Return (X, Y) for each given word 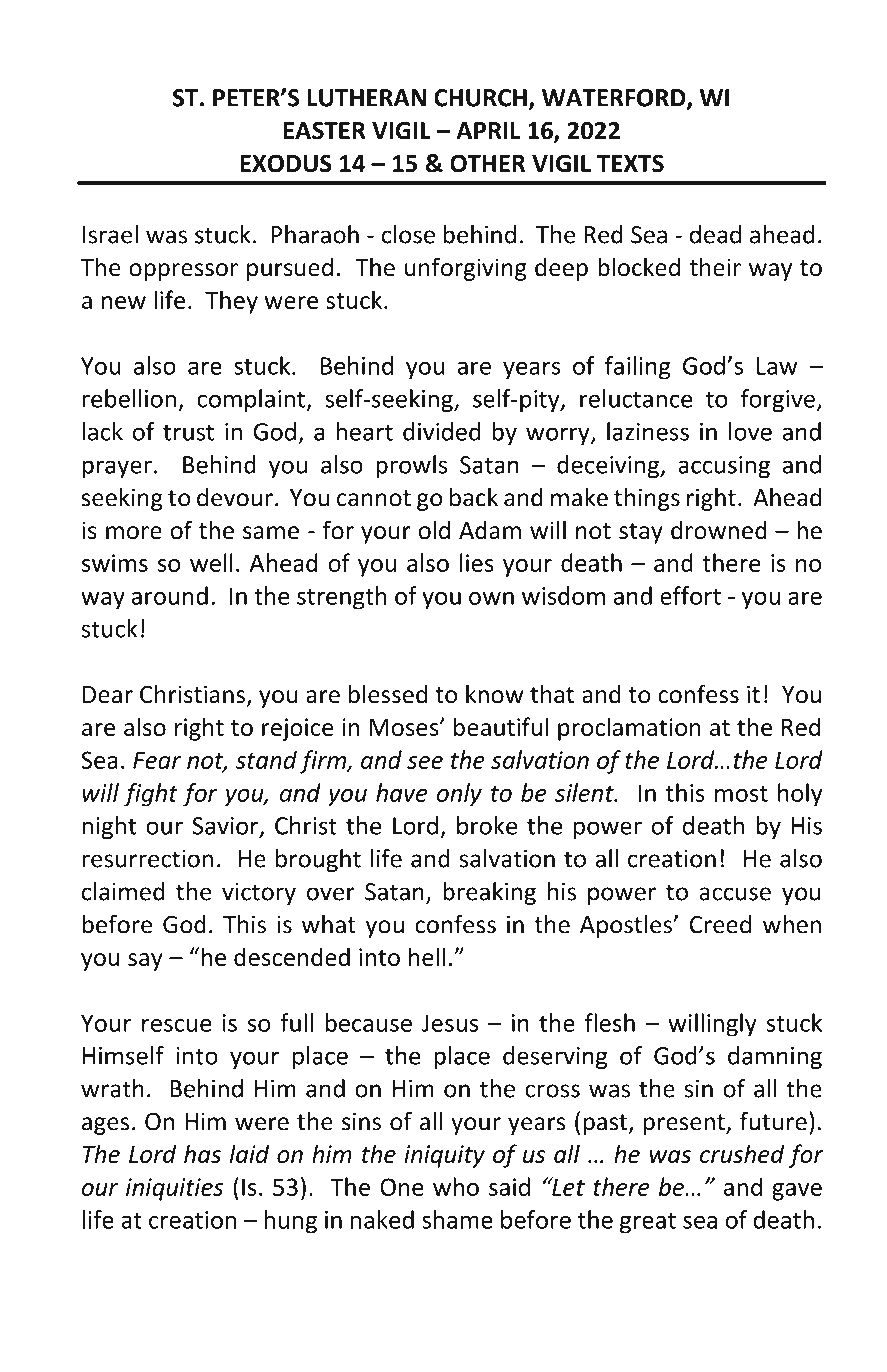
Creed (720, 924)
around (170, 595)
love (750, 431)
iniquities (174, 1189)
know (494, 694)
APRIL (488, 131)
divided (441, 431)
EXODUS (286, 163)
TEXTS (630, 163)
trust (188, 432)
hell (427, 956)
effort (690, 595)
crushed (742, 1153)
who (456, 1186)
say (145, 962)
